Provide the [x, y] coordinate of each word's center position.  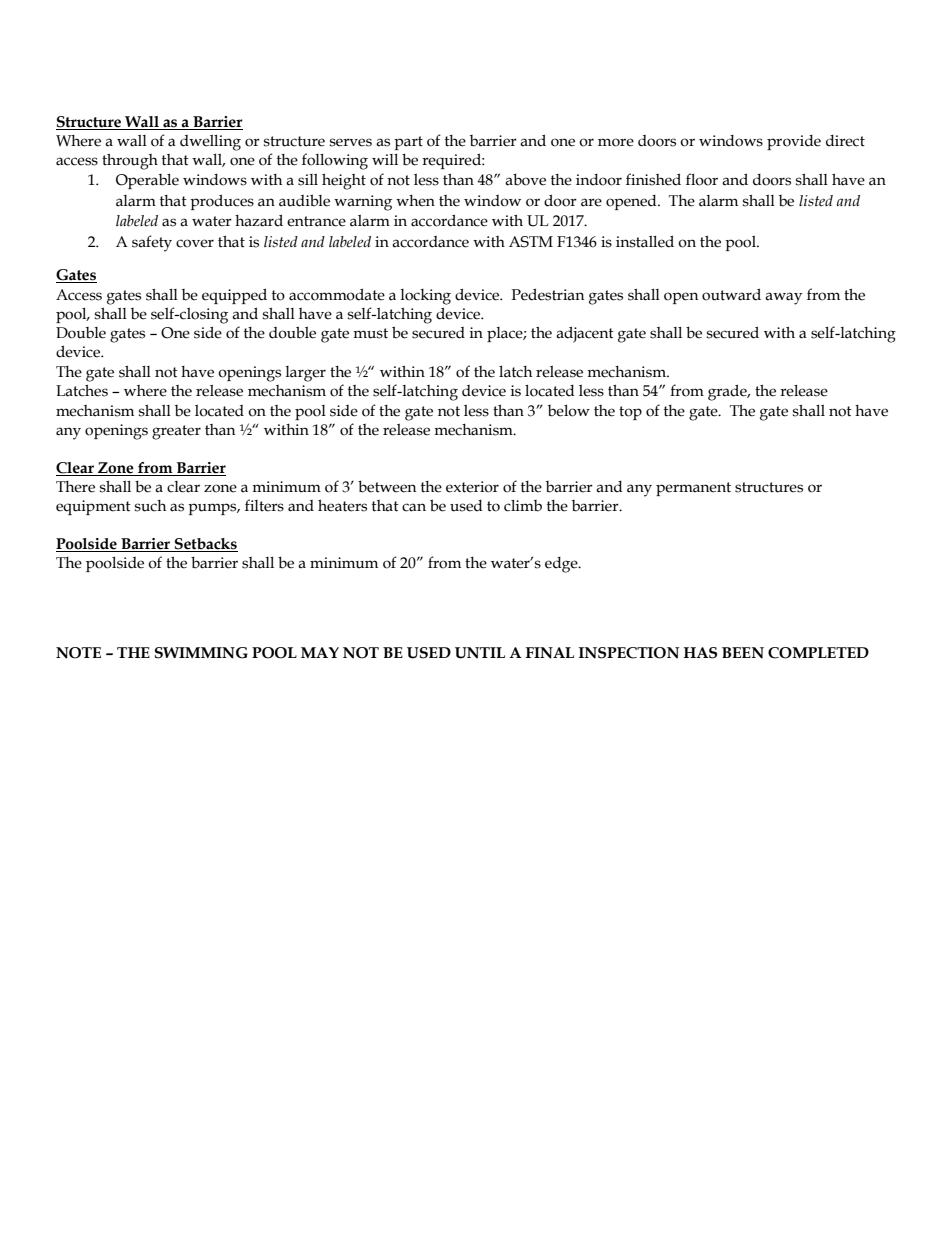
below [569, 411]
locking [425, 297]
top [630, 413]
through [130, 162]
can [414, 507]
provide [794, 142]
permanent [693, 489]
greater [176, 432]
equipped [234, 296]
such [150, 506]
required [452, 161]
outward [731, 294]
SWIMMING [201, 653]
